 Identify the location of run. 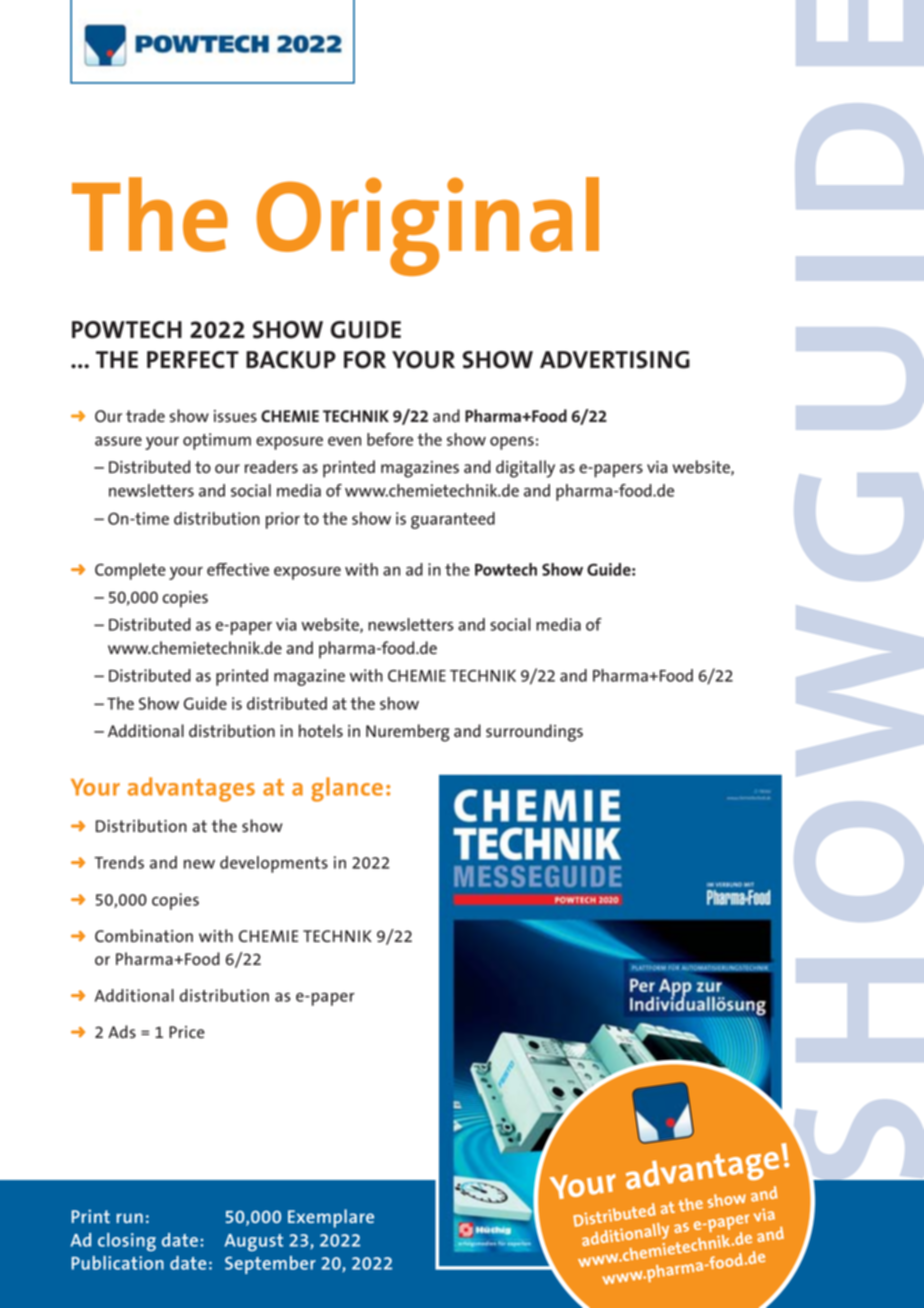
(130, 1218).
